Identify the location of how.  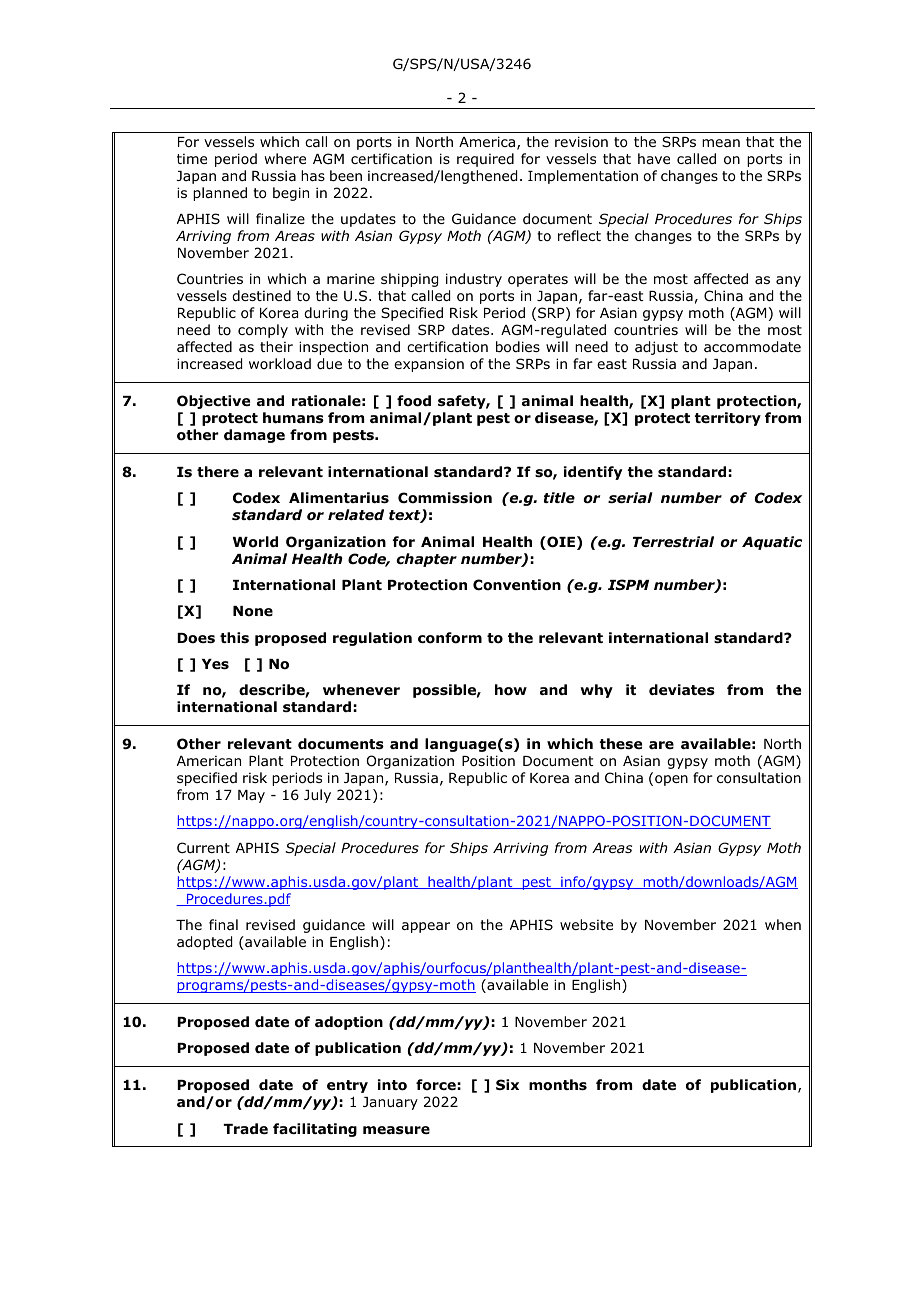
(511, 690).
